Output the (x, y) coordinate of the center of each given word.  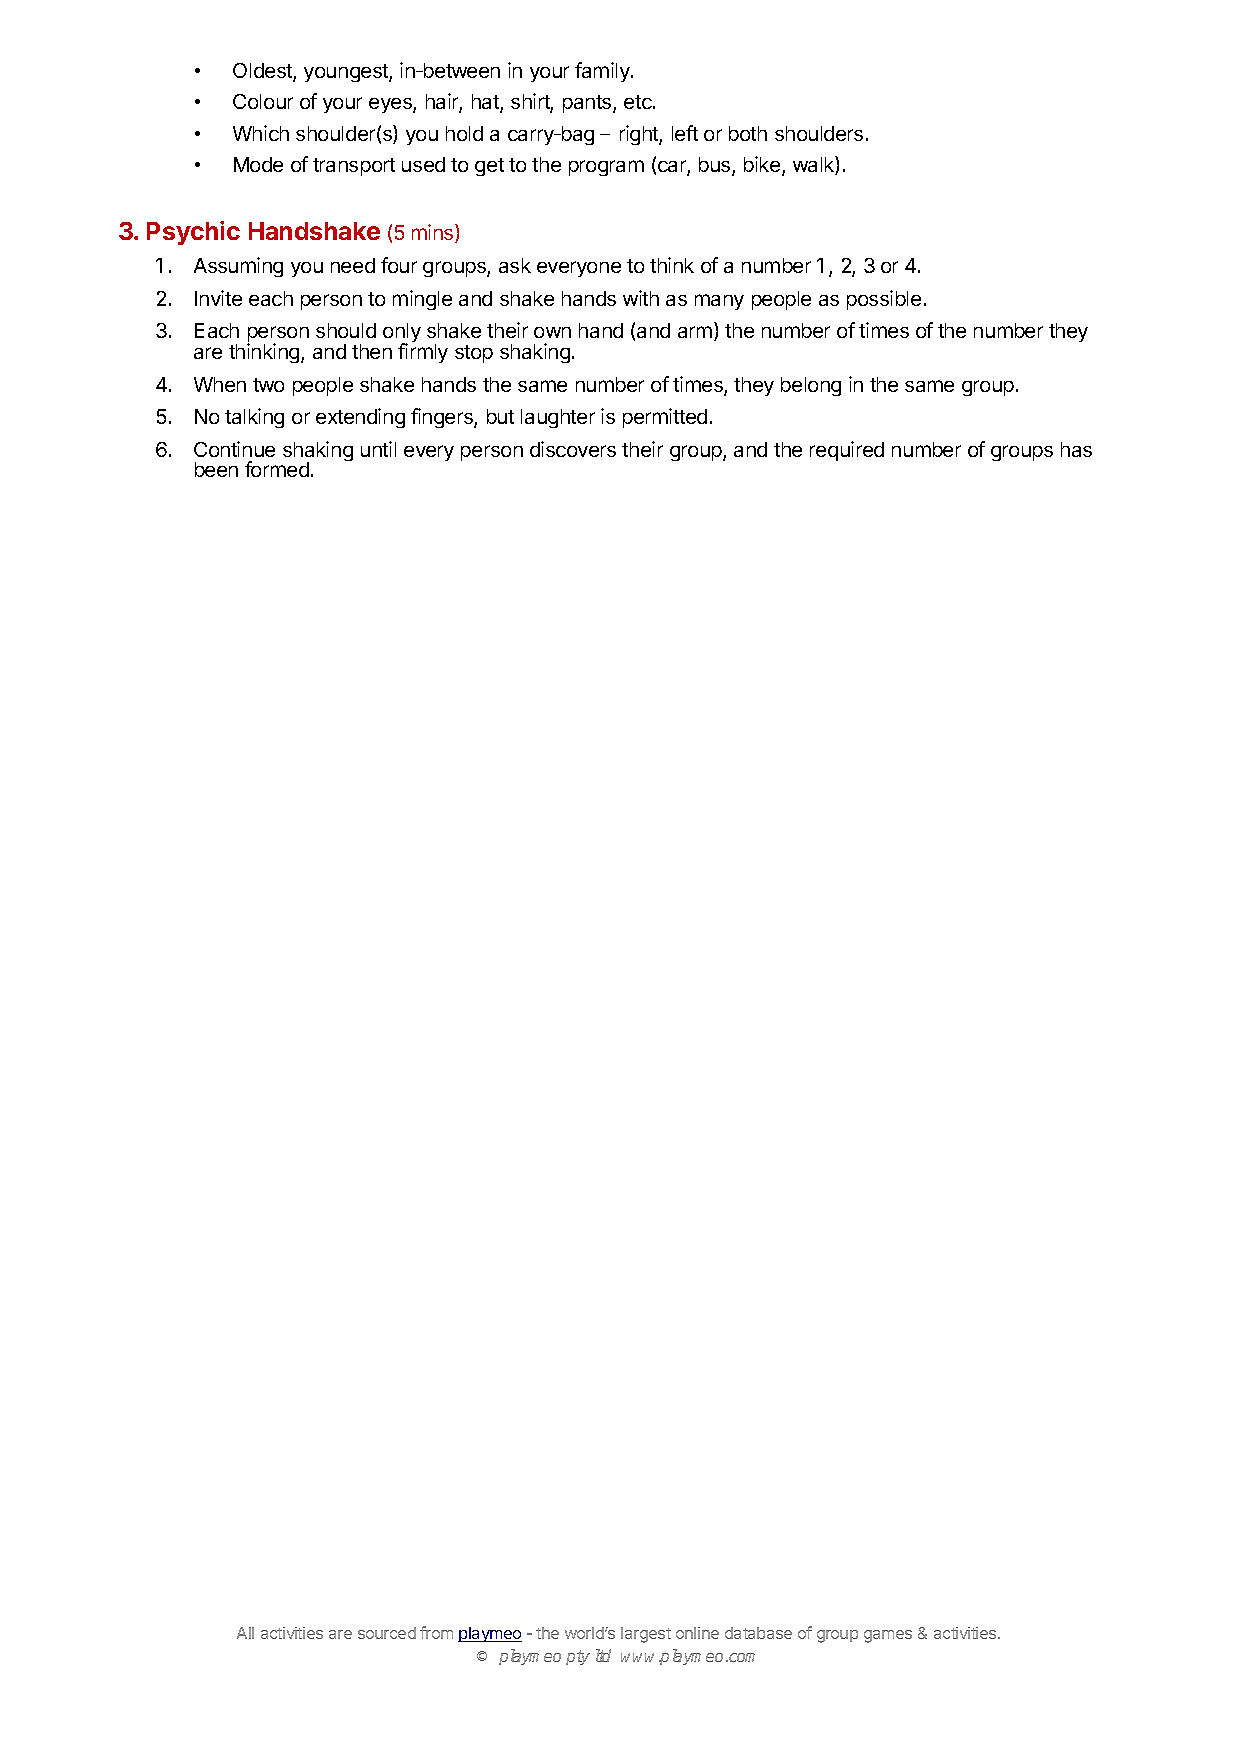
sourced (387, 1633)
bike (763, 165)
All (245, 1633)
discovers (573, 449)
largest (646, 1635)
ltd (603, 1655)
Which (261, 133)
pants (588, 104)
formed (277, 469)
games (888, 1636)
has (1076, 449)
